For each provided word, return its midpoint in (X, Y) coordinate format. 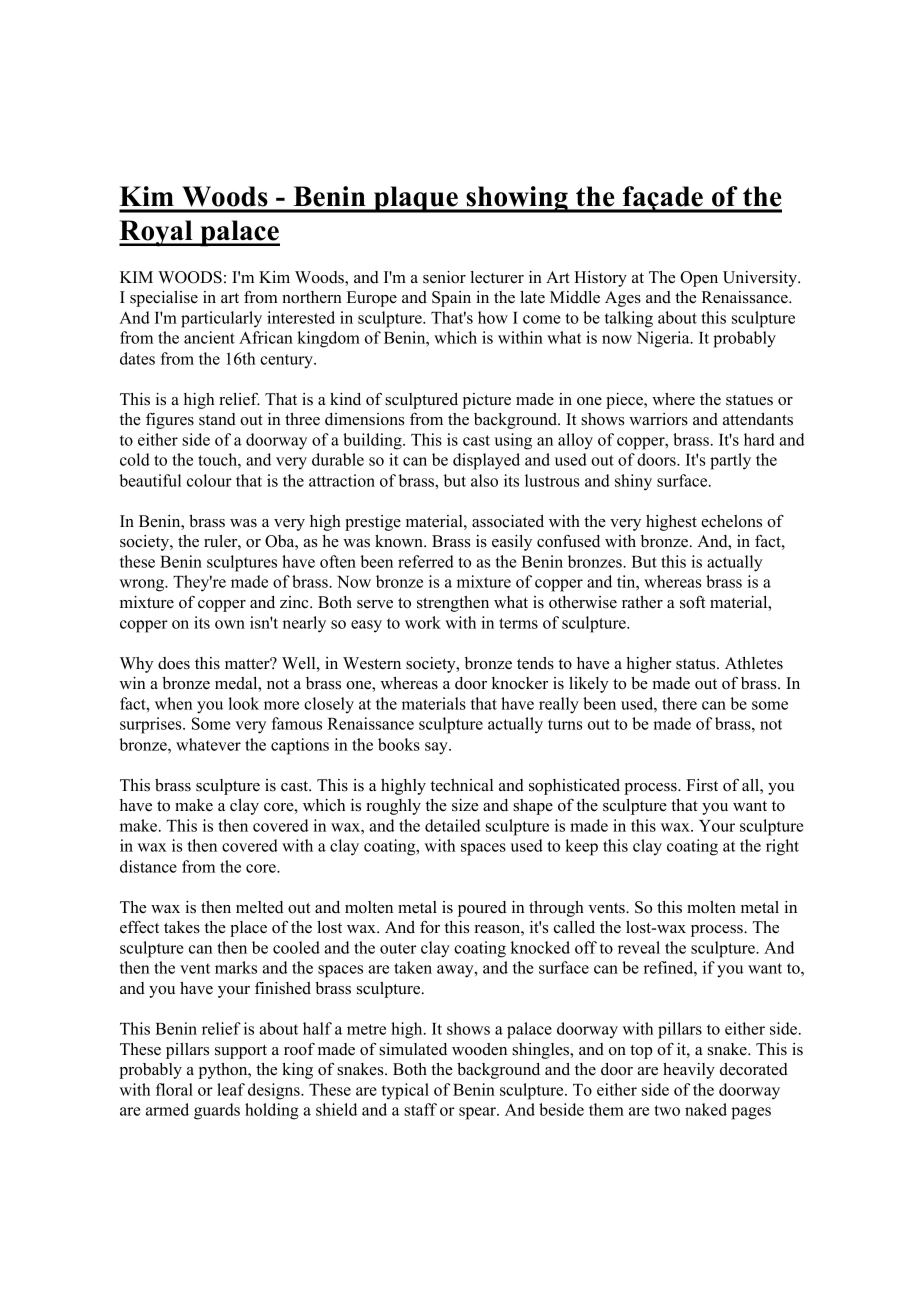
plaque (416, 199)
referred (426, 561)
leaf (231, 1089)
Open (699, 279)
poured (482, 909)
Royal (157, 233)
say (437, 748)
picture (487, 401)
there (679, 703)
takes (182, 927)
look (243, 703)
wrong (143, 585)
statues (749, 400)
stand (217, 419)
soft (692, 602)
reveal (639, 947)
